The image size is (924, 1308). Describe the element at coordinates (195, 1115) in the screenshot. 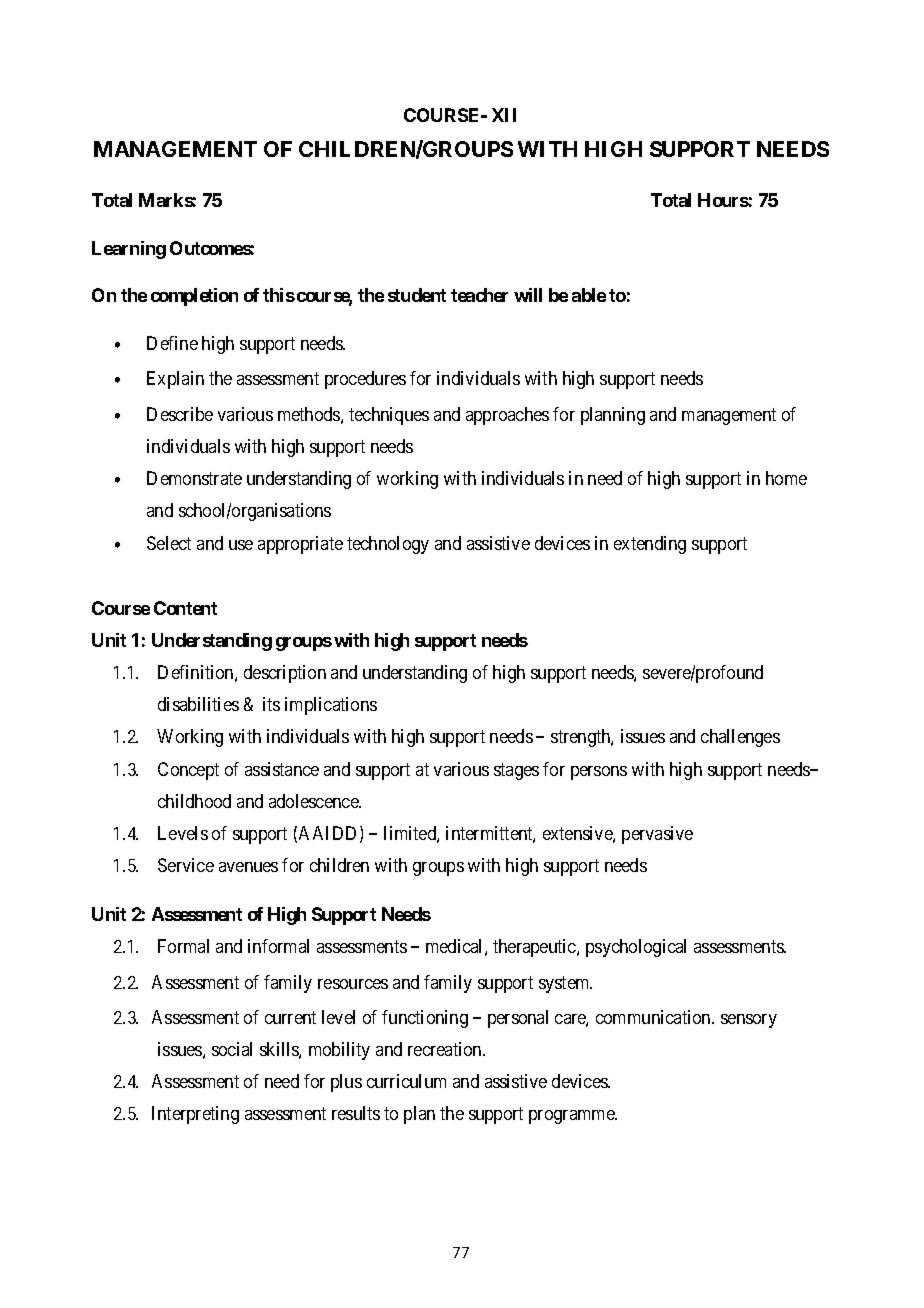

I see `Interpreting` at that location.
